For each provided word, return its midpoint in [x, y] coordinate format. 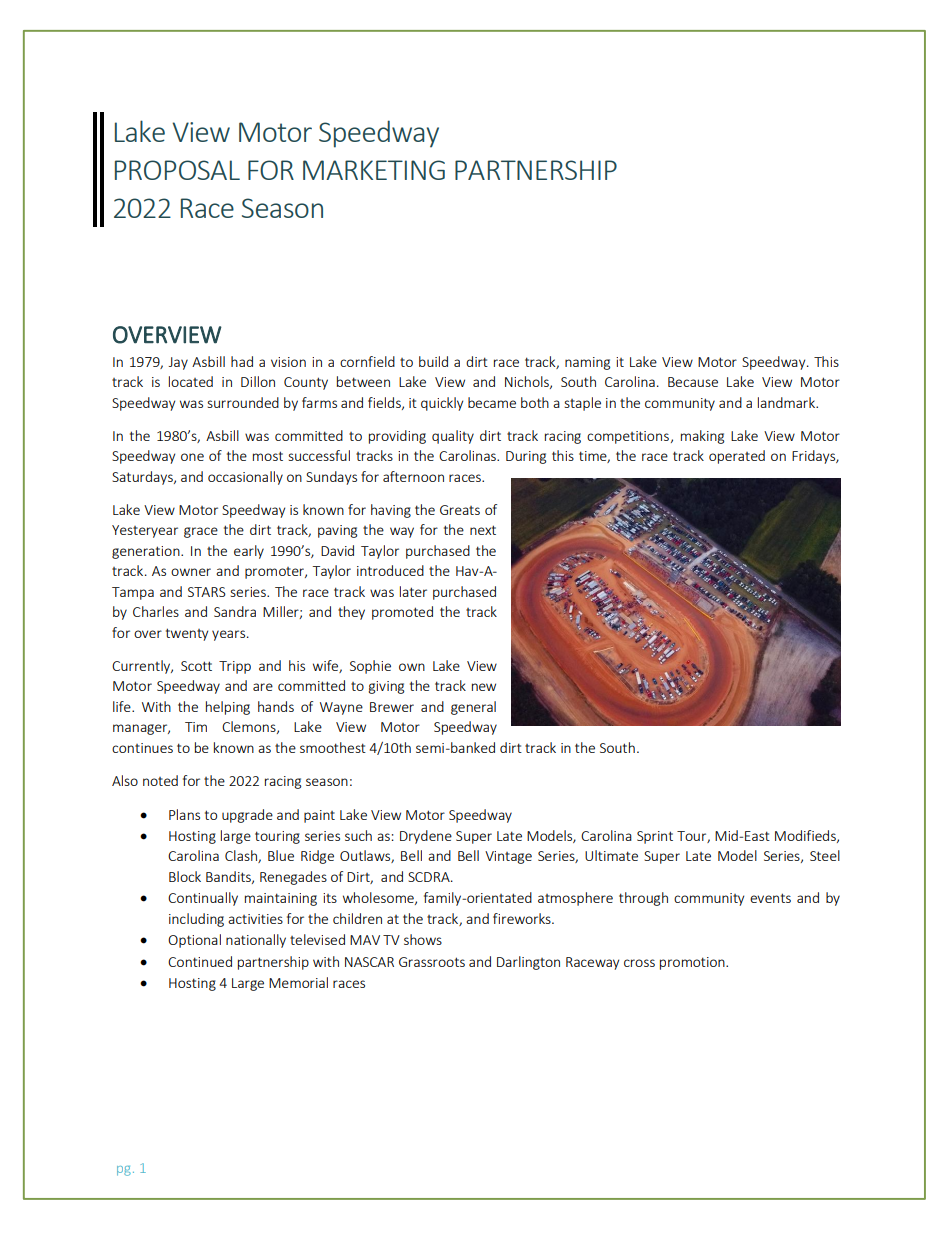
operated [737, 457]
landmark [788, 402]
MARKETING [374, 170]
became [492, 402]
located [191, 381]
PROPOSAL [177, 170]
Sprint [655, 837]
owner [191, 572]
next [483, 530]
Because [693, 382]
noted [160, 780]
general [473, 708]
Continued [200, 961]
